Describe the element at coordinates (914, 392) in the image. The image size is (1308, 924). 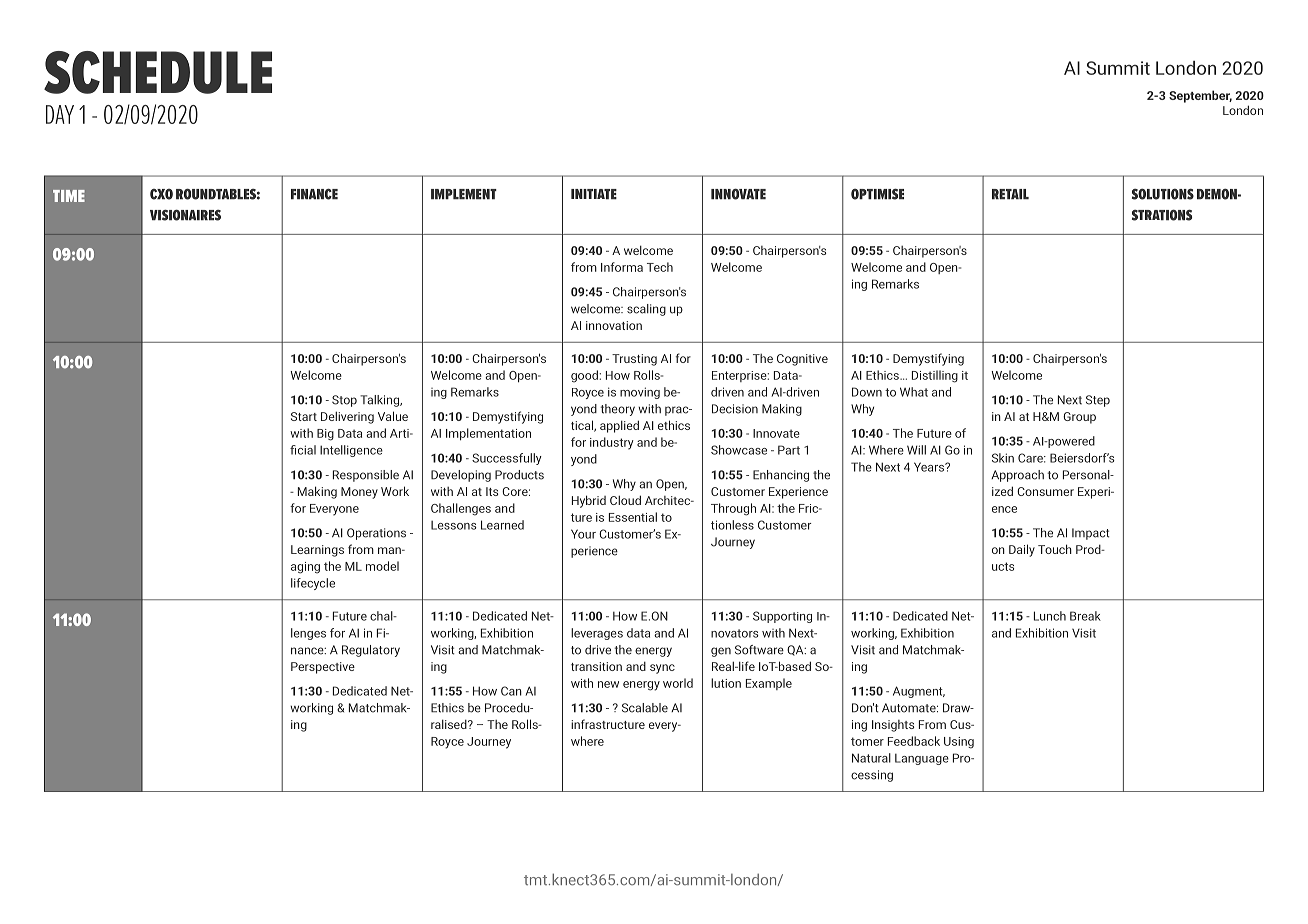
I see `What` at that location.
